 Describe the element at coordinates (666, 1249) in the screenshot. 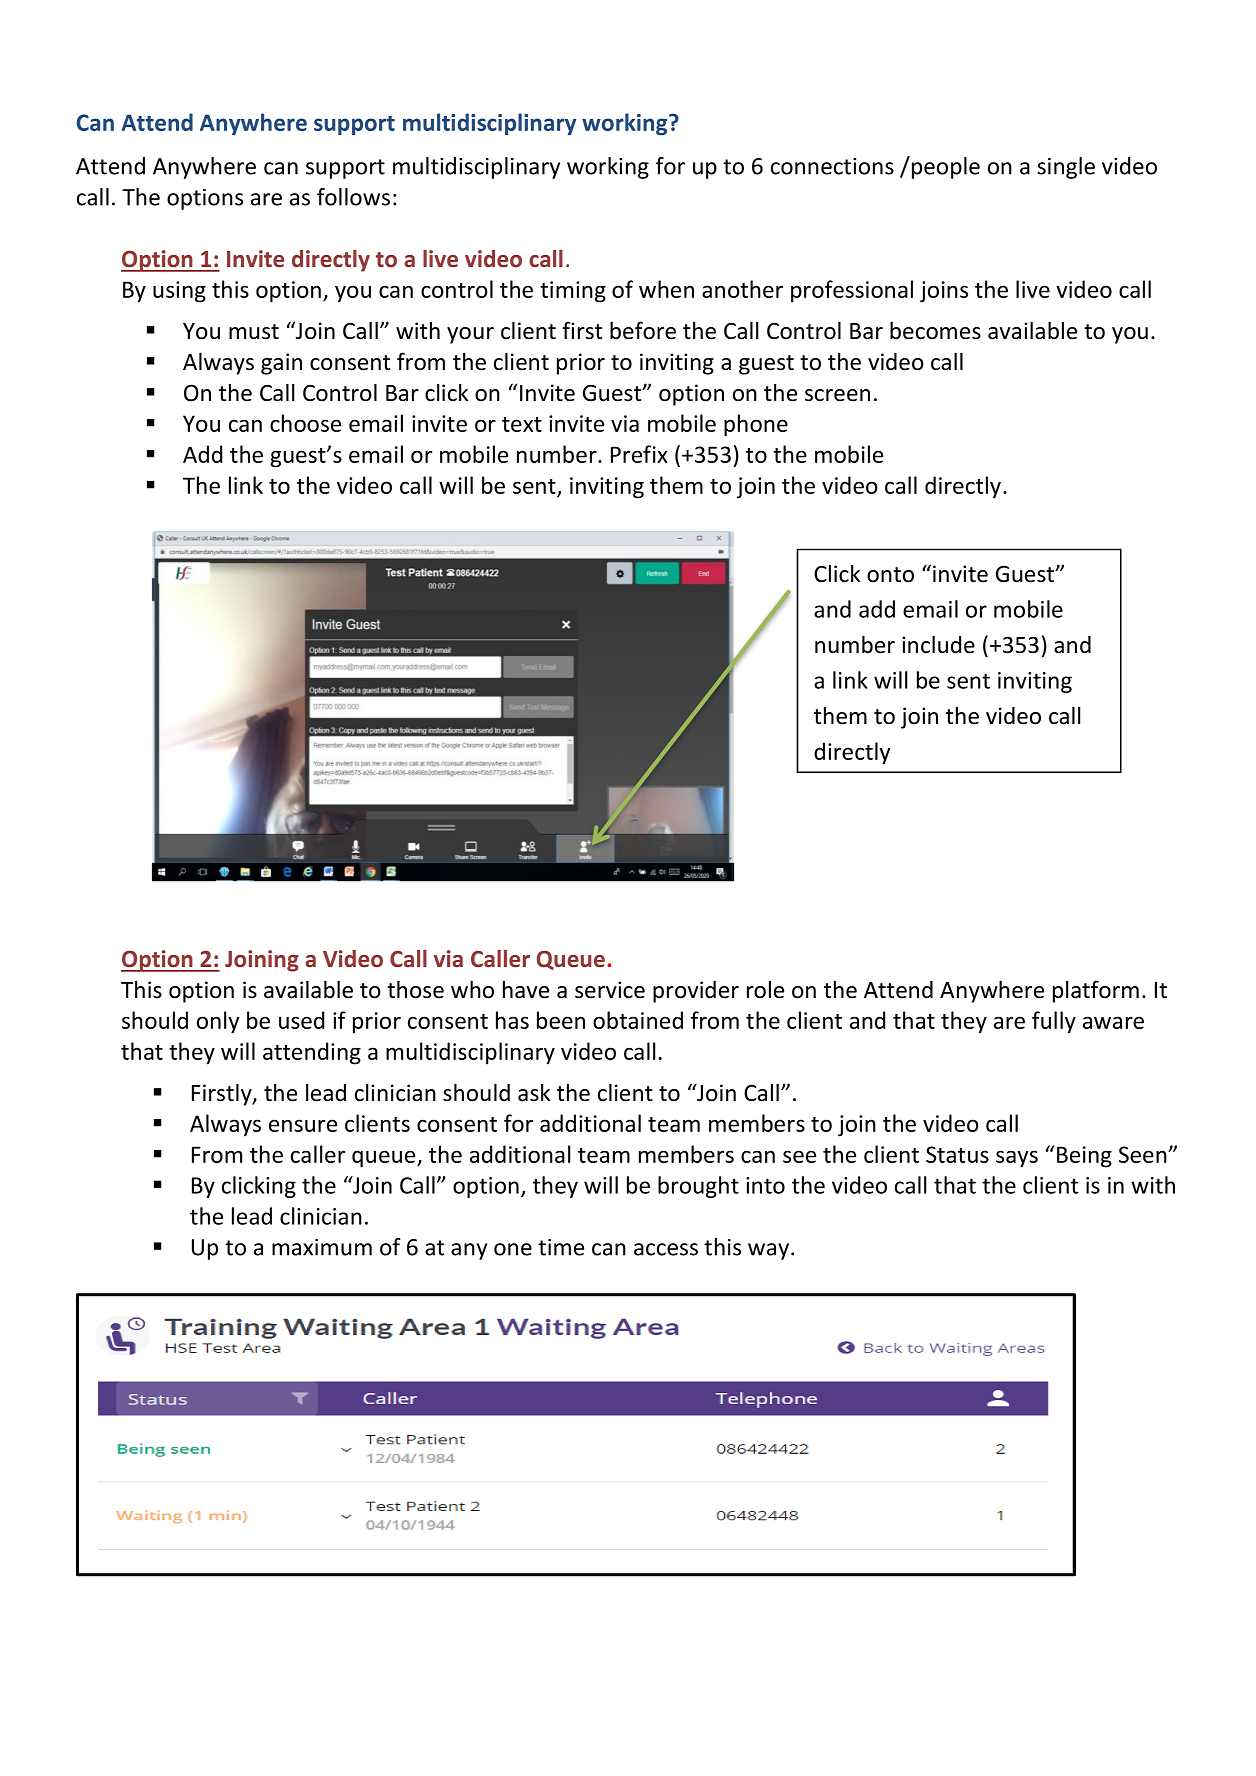

I see `access` at that location.
